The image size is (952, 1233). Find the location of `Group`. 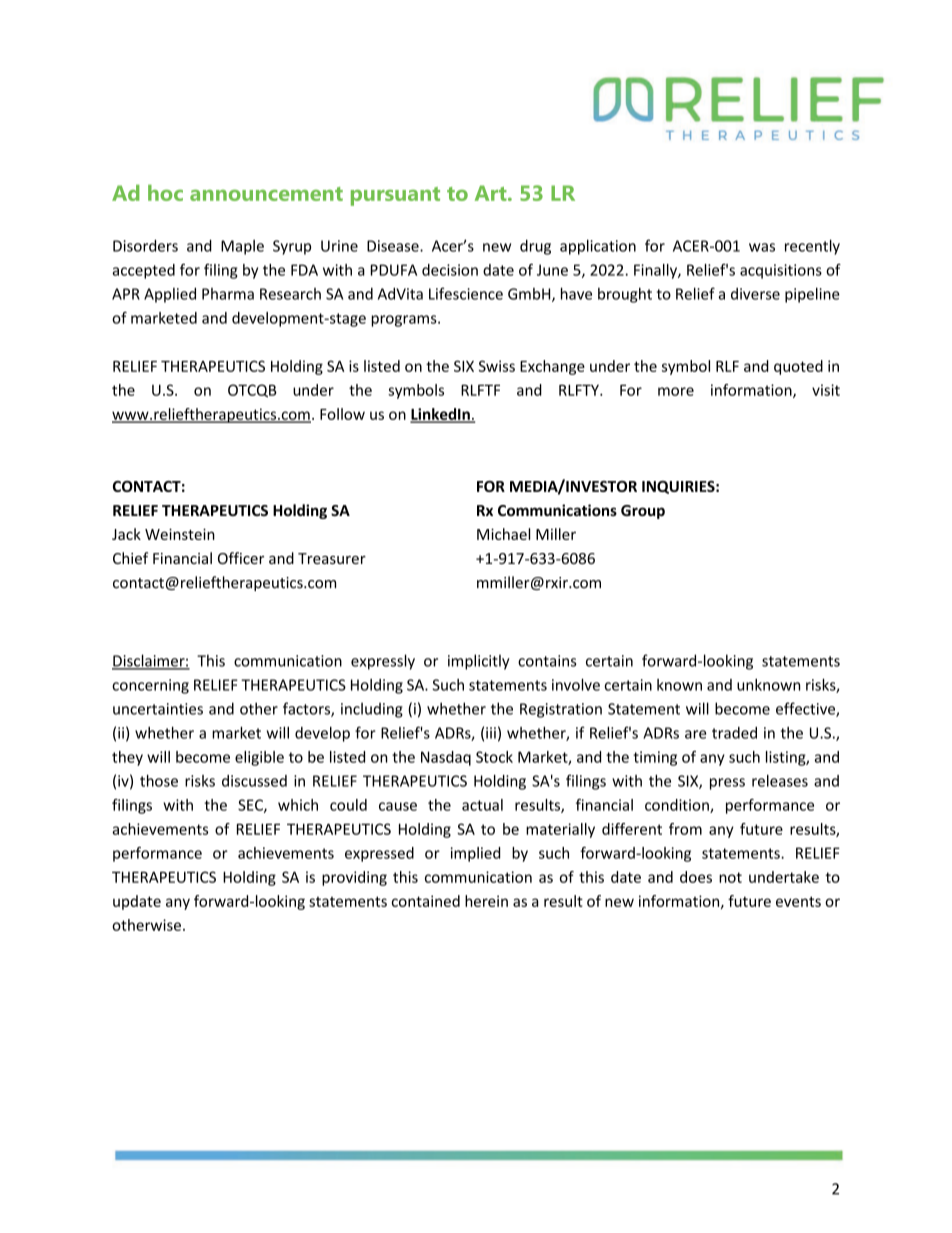

Group is located at coordinates (643, 512).
